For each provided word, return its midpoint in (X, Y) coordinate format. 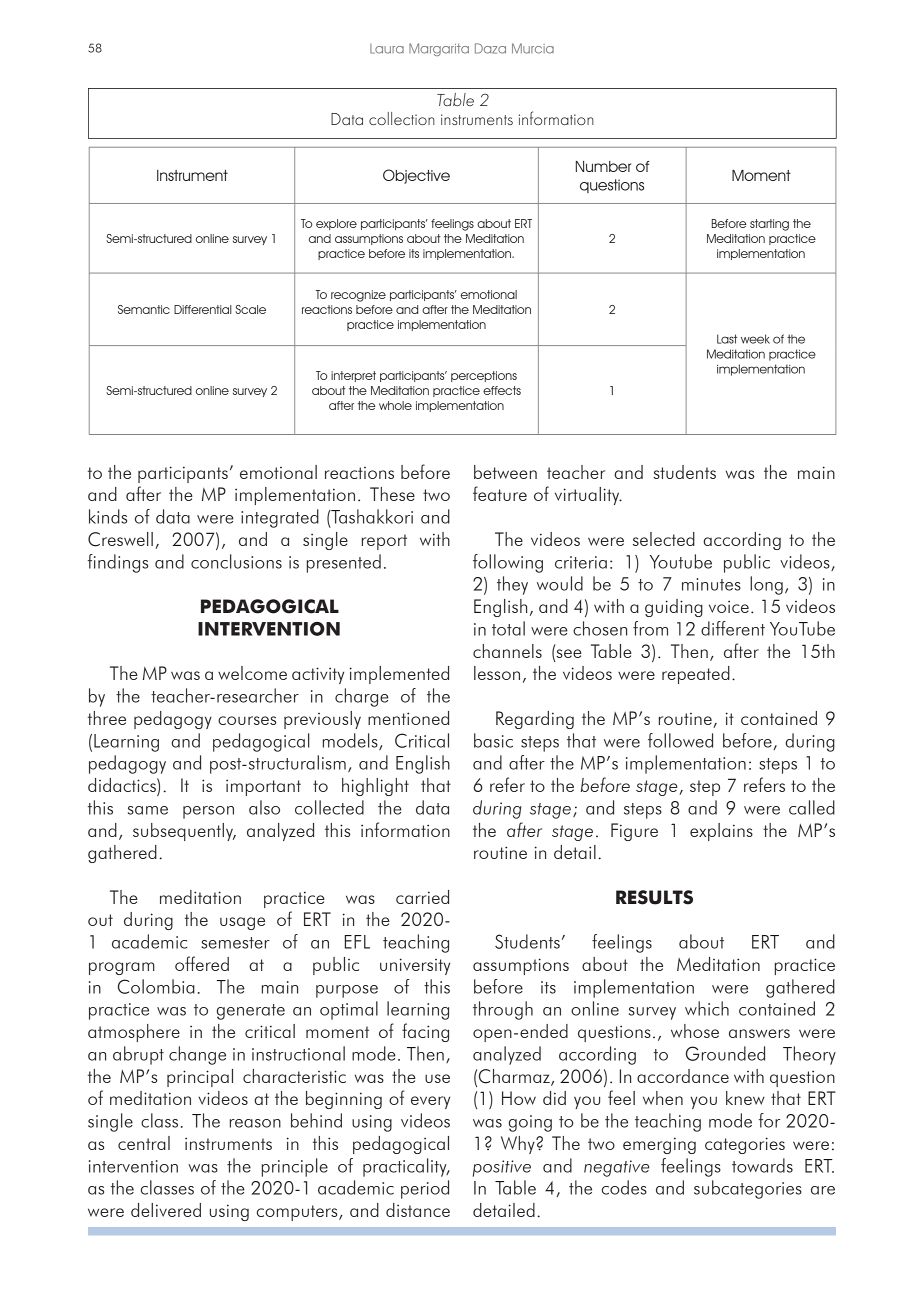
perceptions (484, 376)
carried (422, 897)
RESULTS (654, 897)
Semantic (144, 309)
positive (502, 1168)
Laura (387, 49)
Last (727, 339)
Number (603, 166)
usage (242, 923)
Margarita (439, 49)
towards (762, 1165)
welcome (252, 673)
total (508, 628)
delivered (166, 1210)
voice (729, 606)
